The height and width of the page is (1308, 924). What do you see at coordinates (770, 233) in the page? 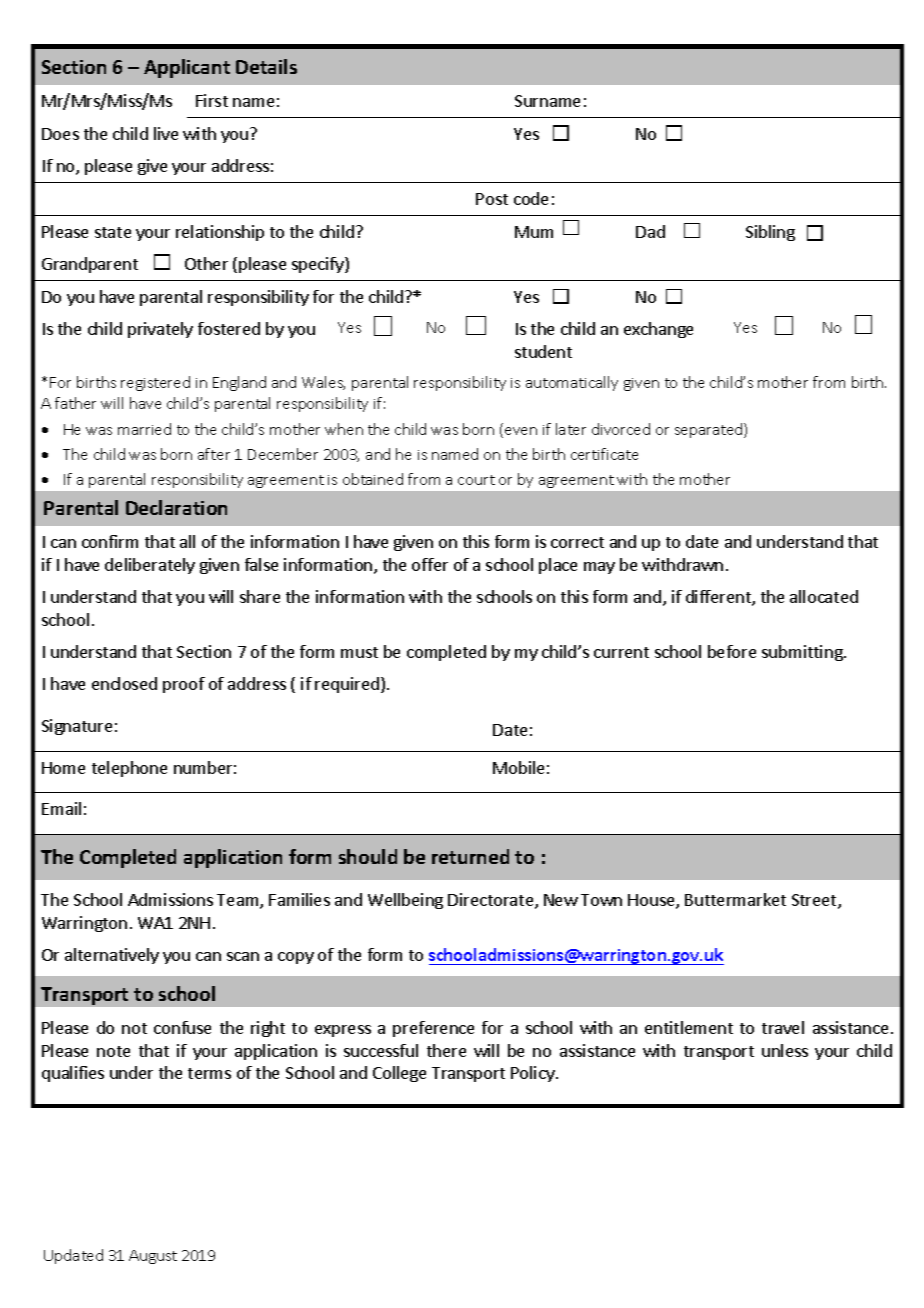
I see `Sibling` at bounding box center [770, 233].
